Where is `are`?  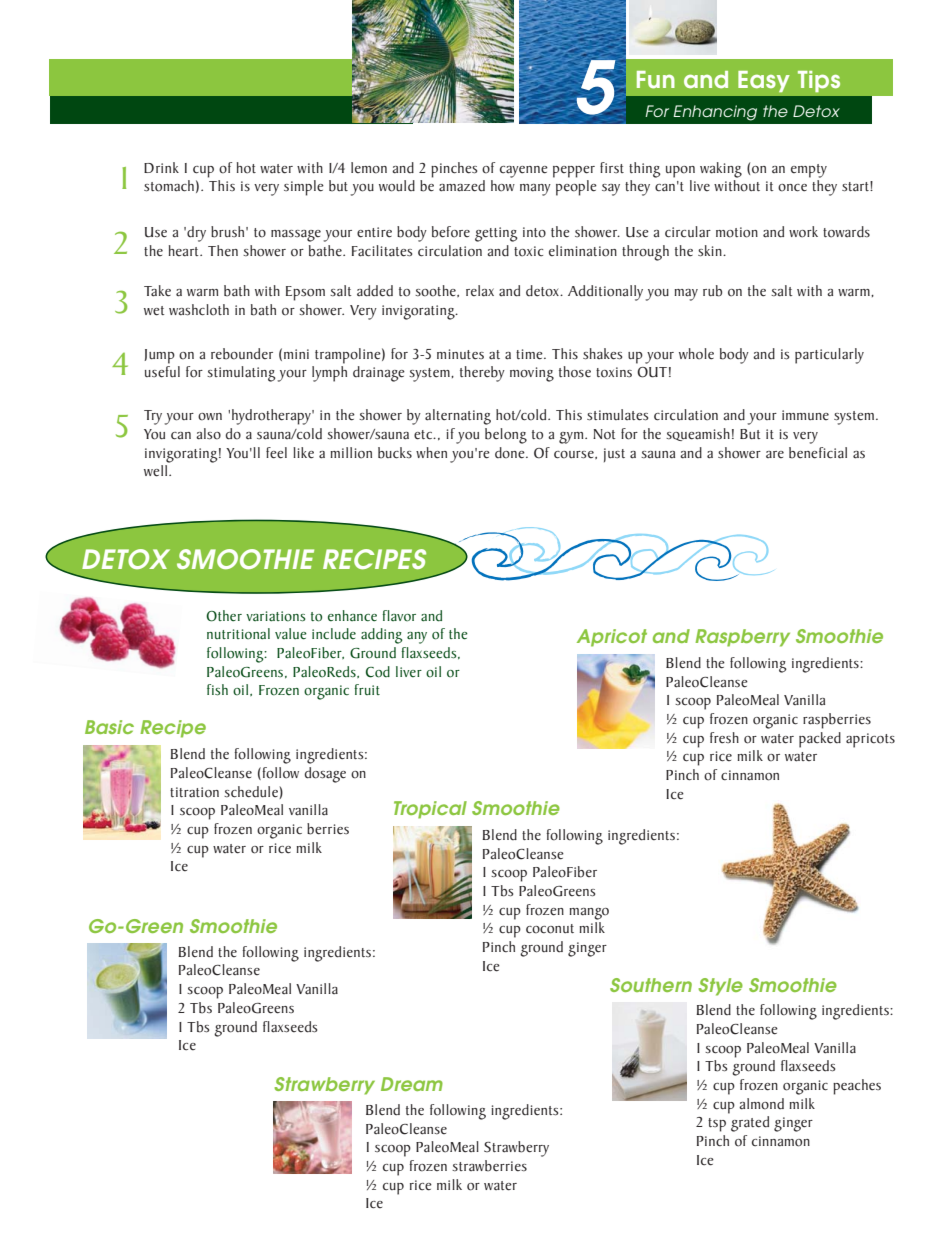 are is located at coordinates (775, 454).
